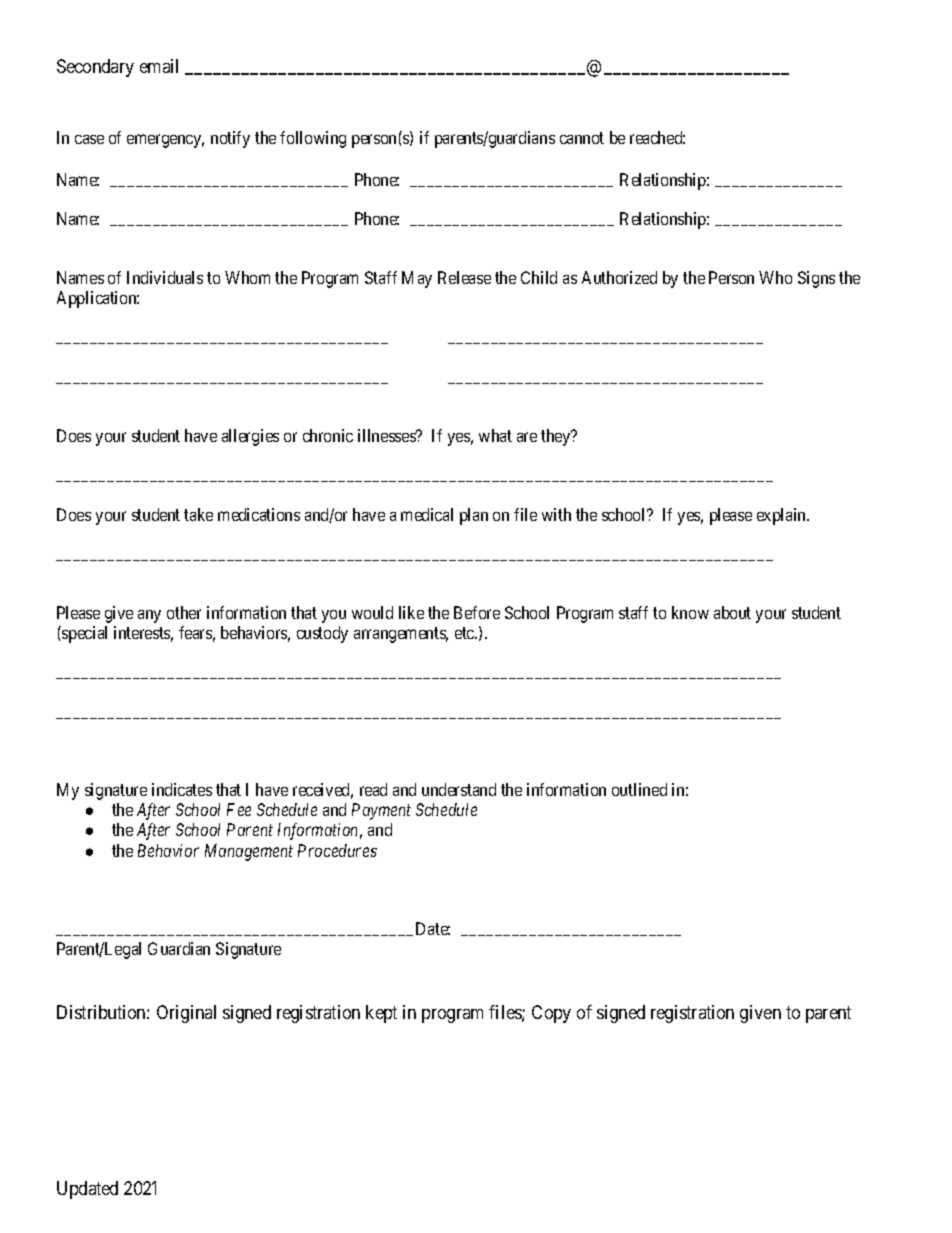 The image size is (952, 1233). I want to click on Original, so click(186, 1014).
